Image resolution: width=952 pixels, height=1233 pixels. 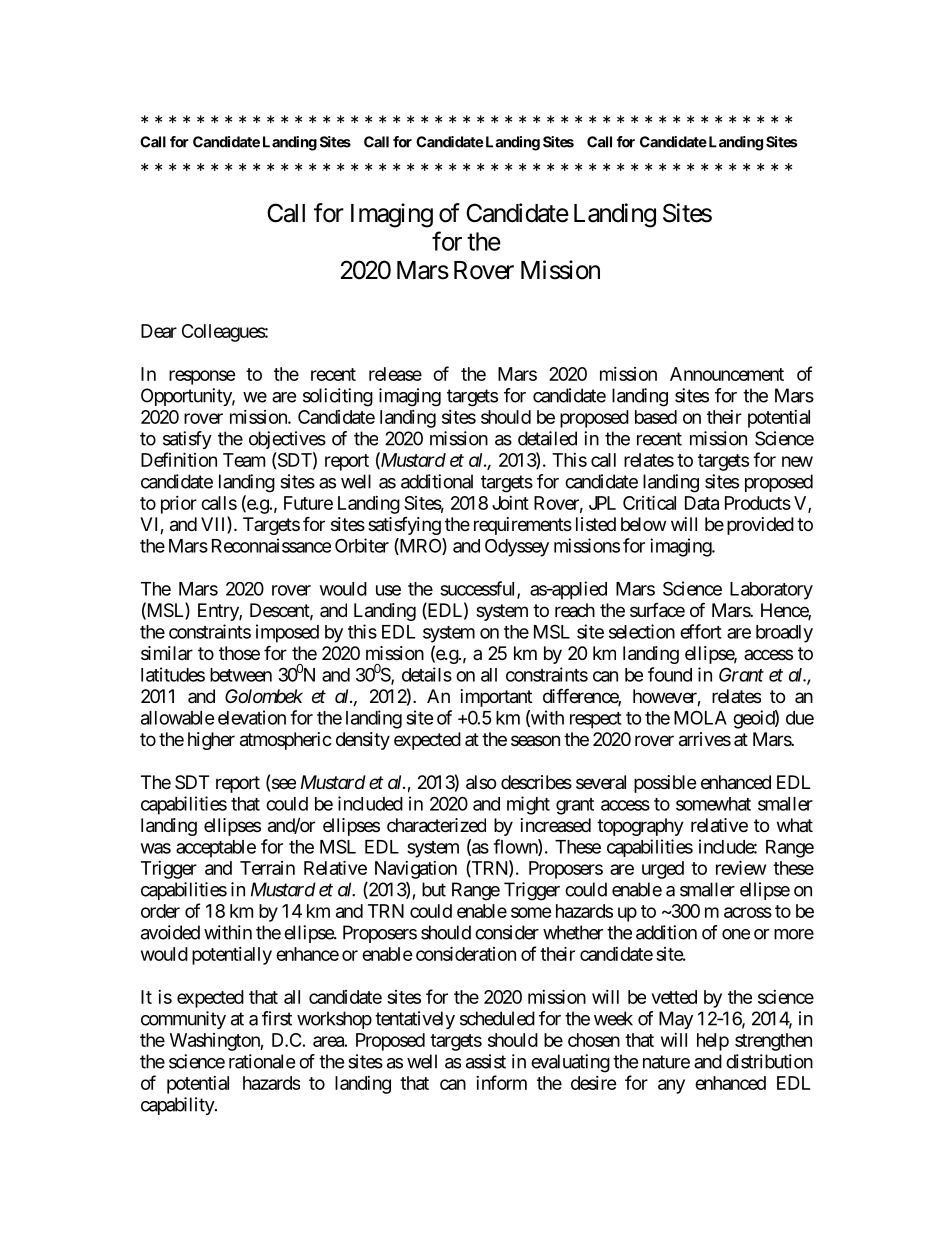 I want to click on Reconnaissance, so click(x=271, y=545).
